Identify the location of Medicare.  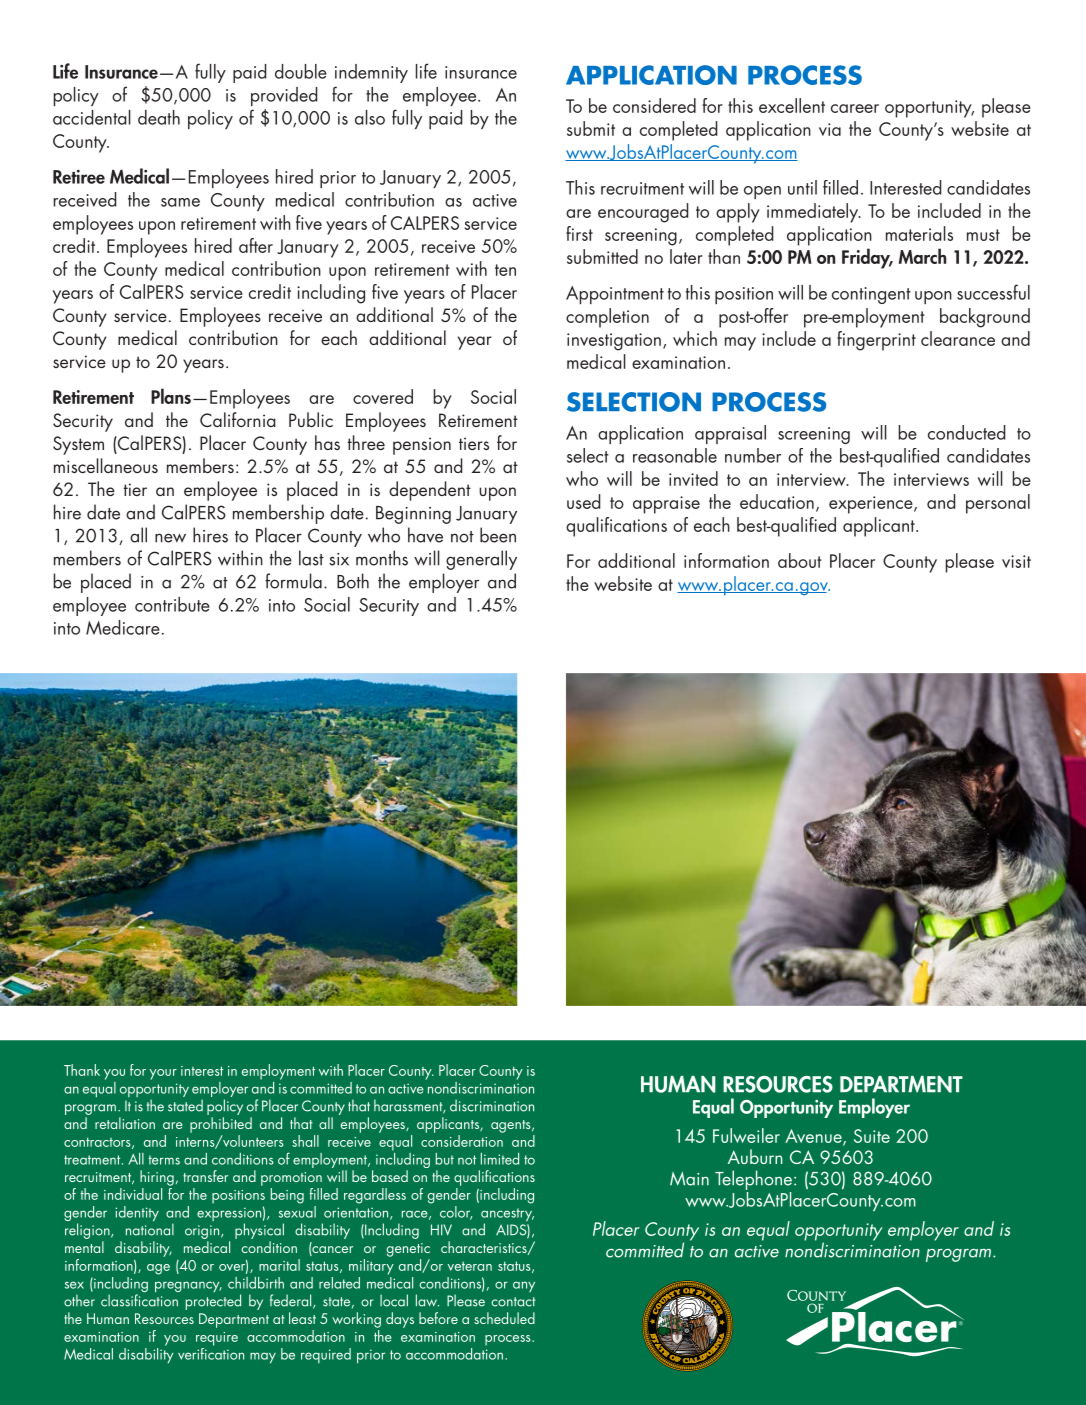
(123, 627).
